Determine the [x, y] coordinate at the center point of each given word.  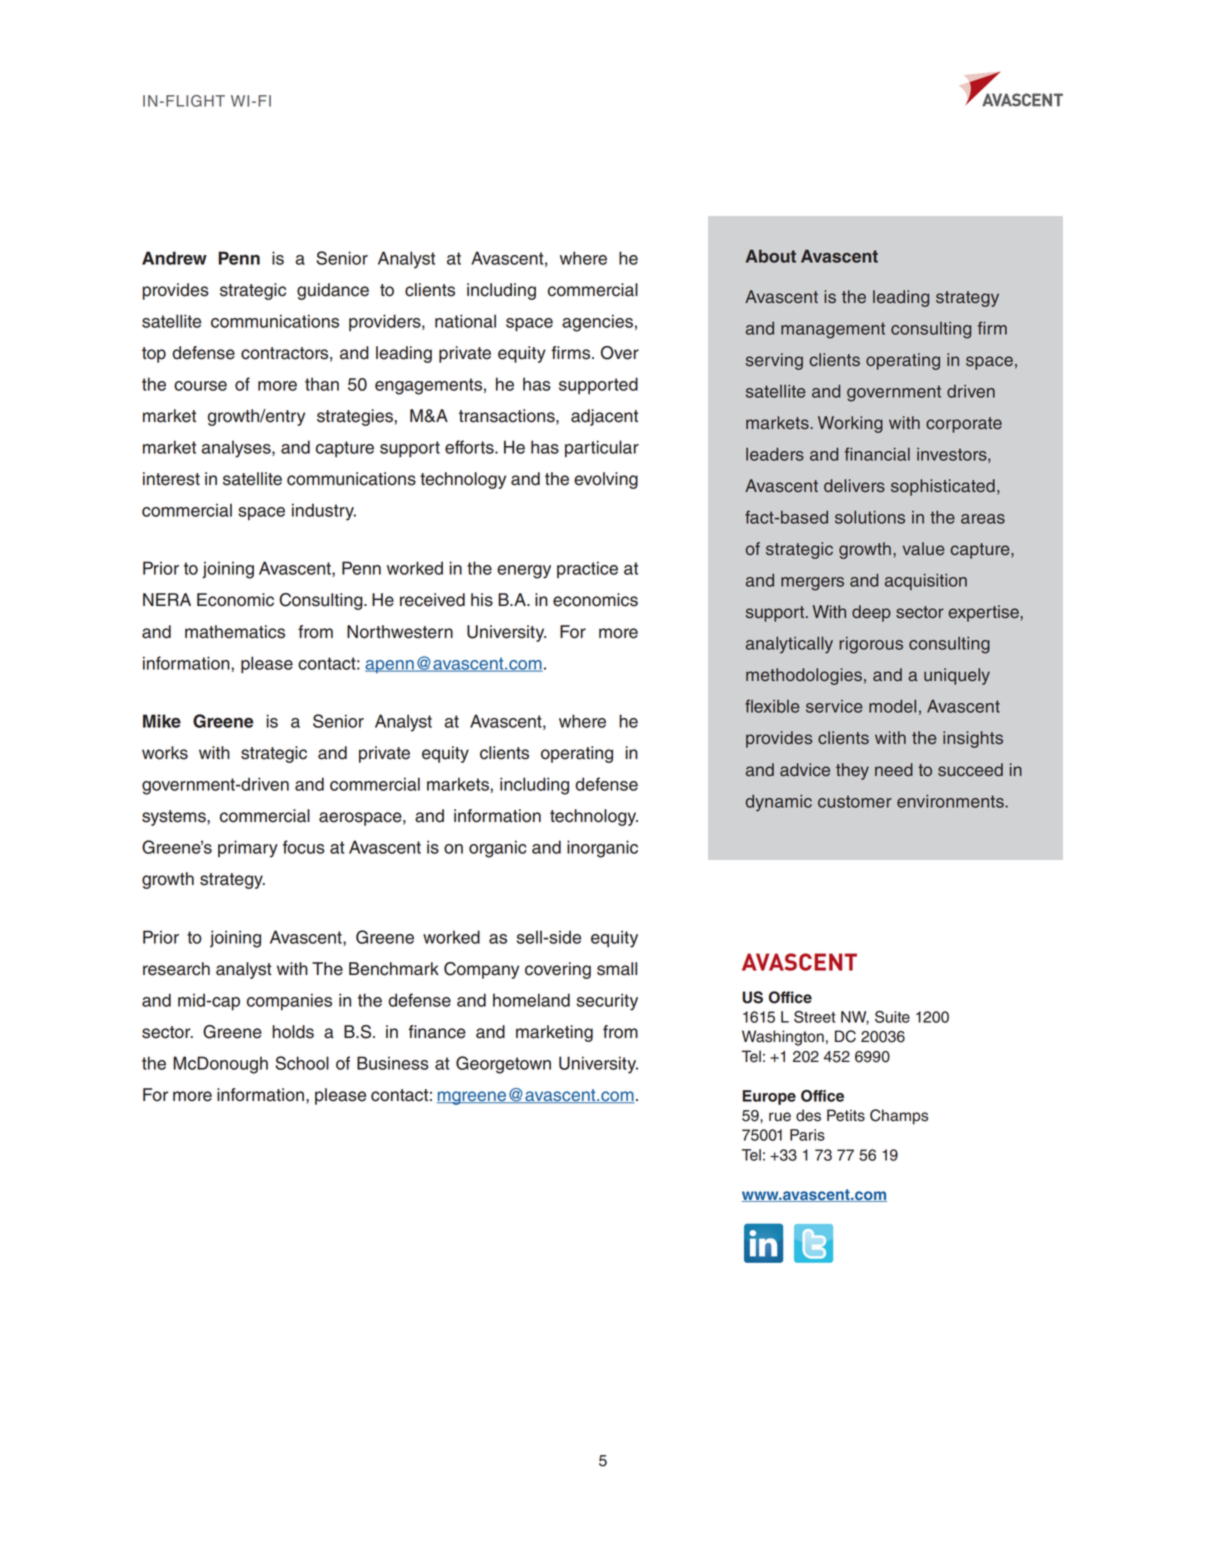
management [833, 330]
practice [587, 569]
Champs [899, 1117]
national [465, 321]
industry [324, 512]
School [302, 1063]
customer [855, 801]
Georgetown [503, 1065]
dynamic [779, 803]
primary [248, 849]
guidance [333, 291]
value [923, 549]
